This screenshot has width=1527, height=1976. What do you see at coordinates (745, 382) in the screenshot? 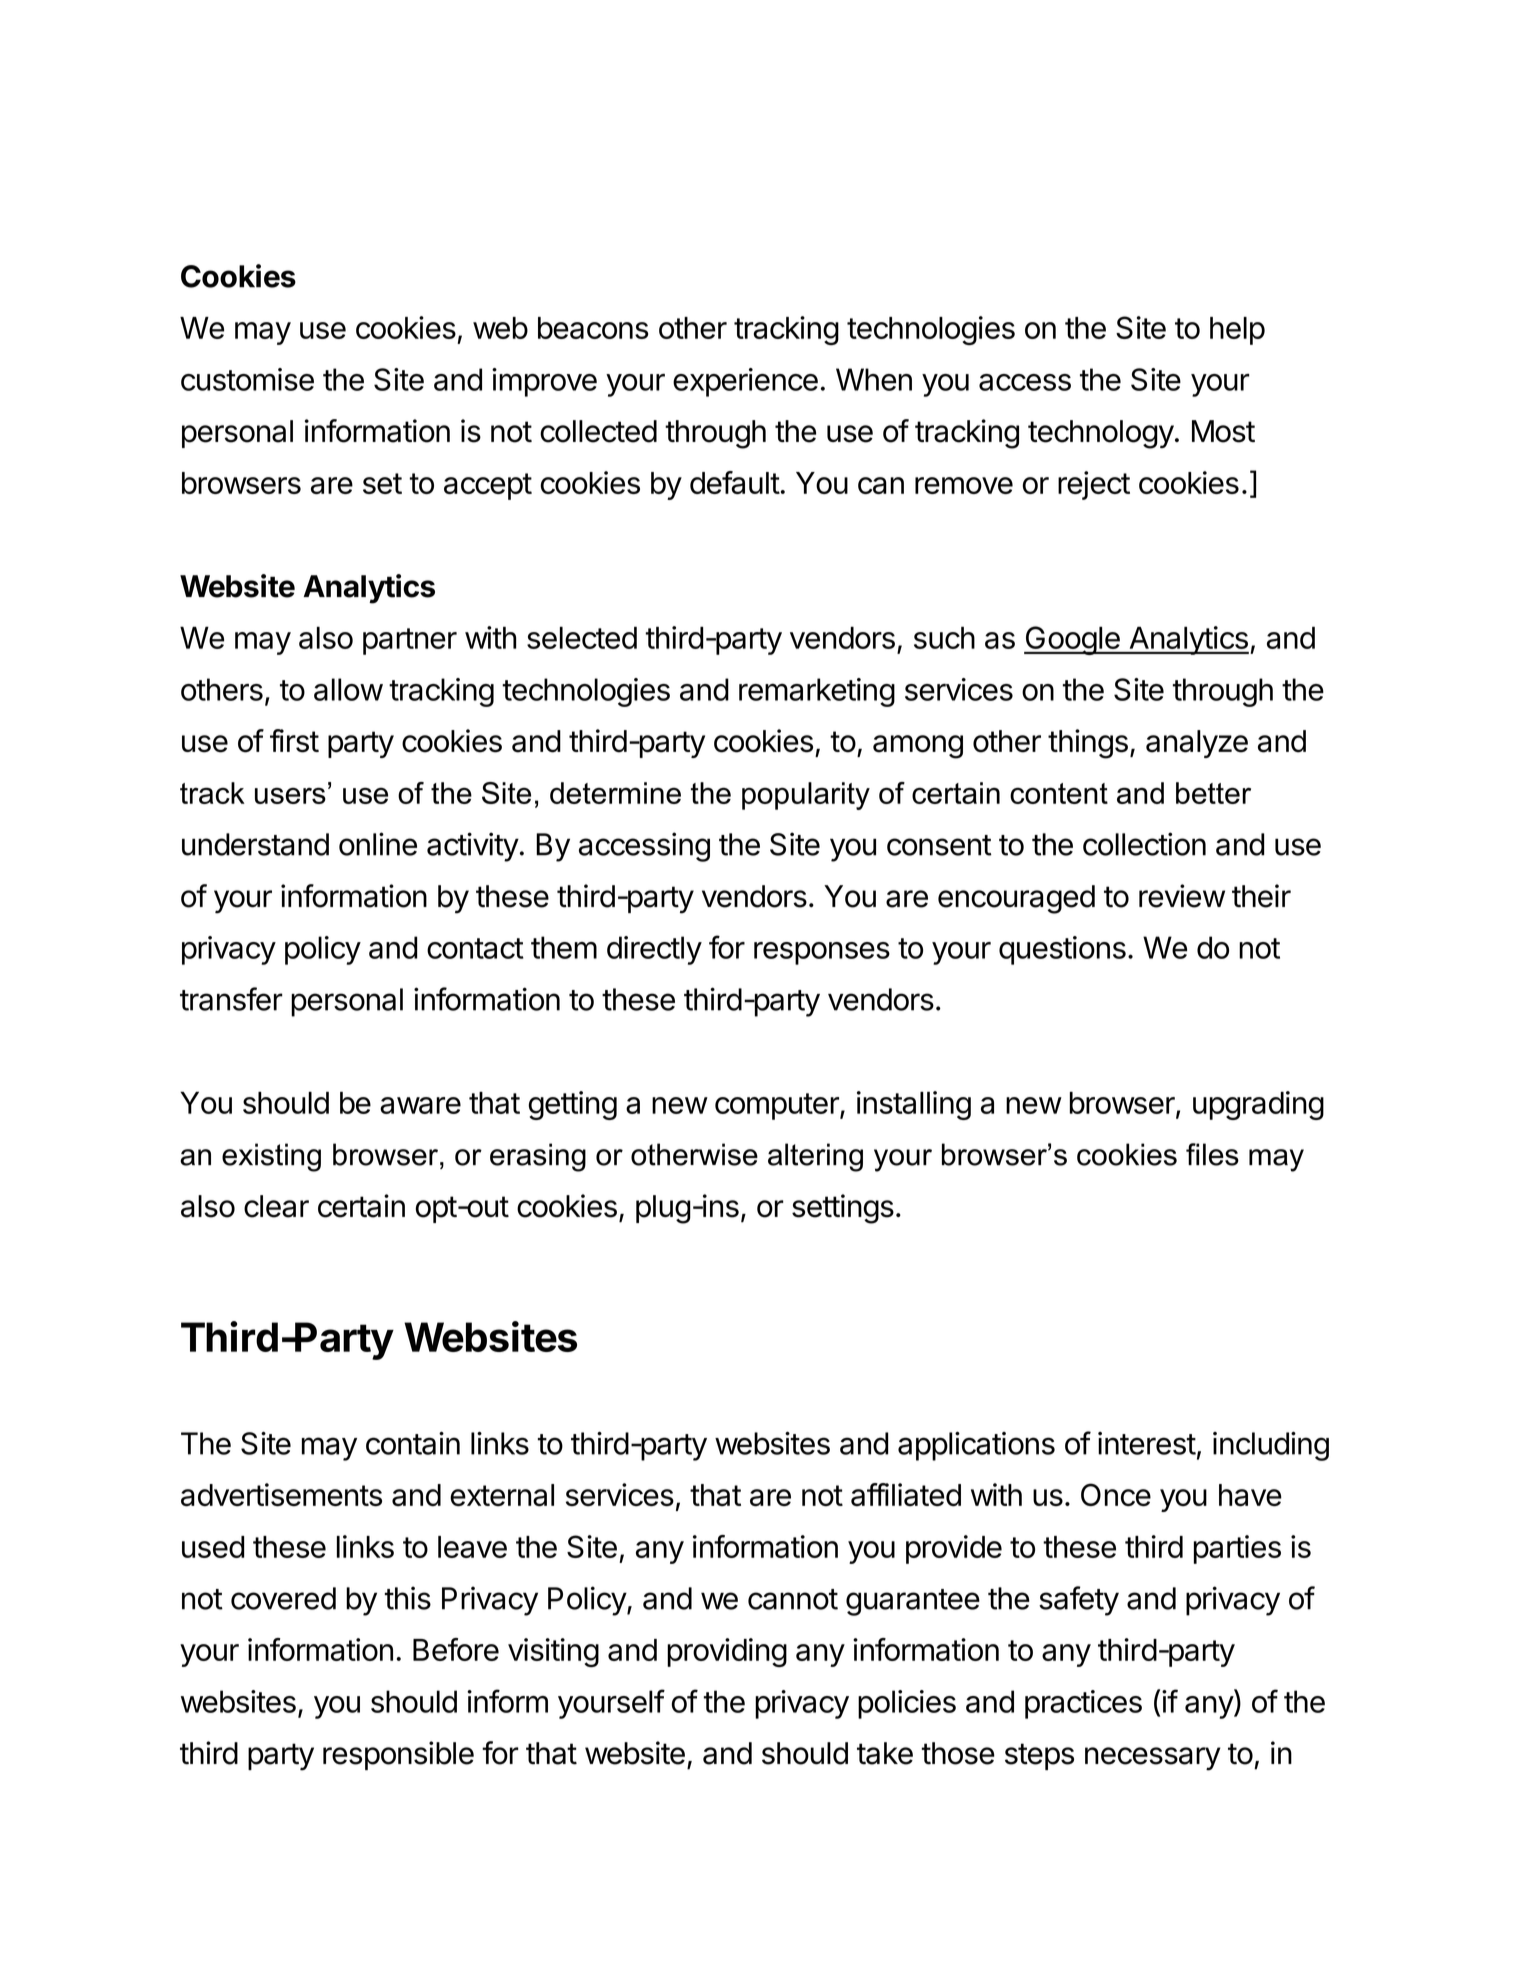
I see `experience` at bounding box center [745, 382].
